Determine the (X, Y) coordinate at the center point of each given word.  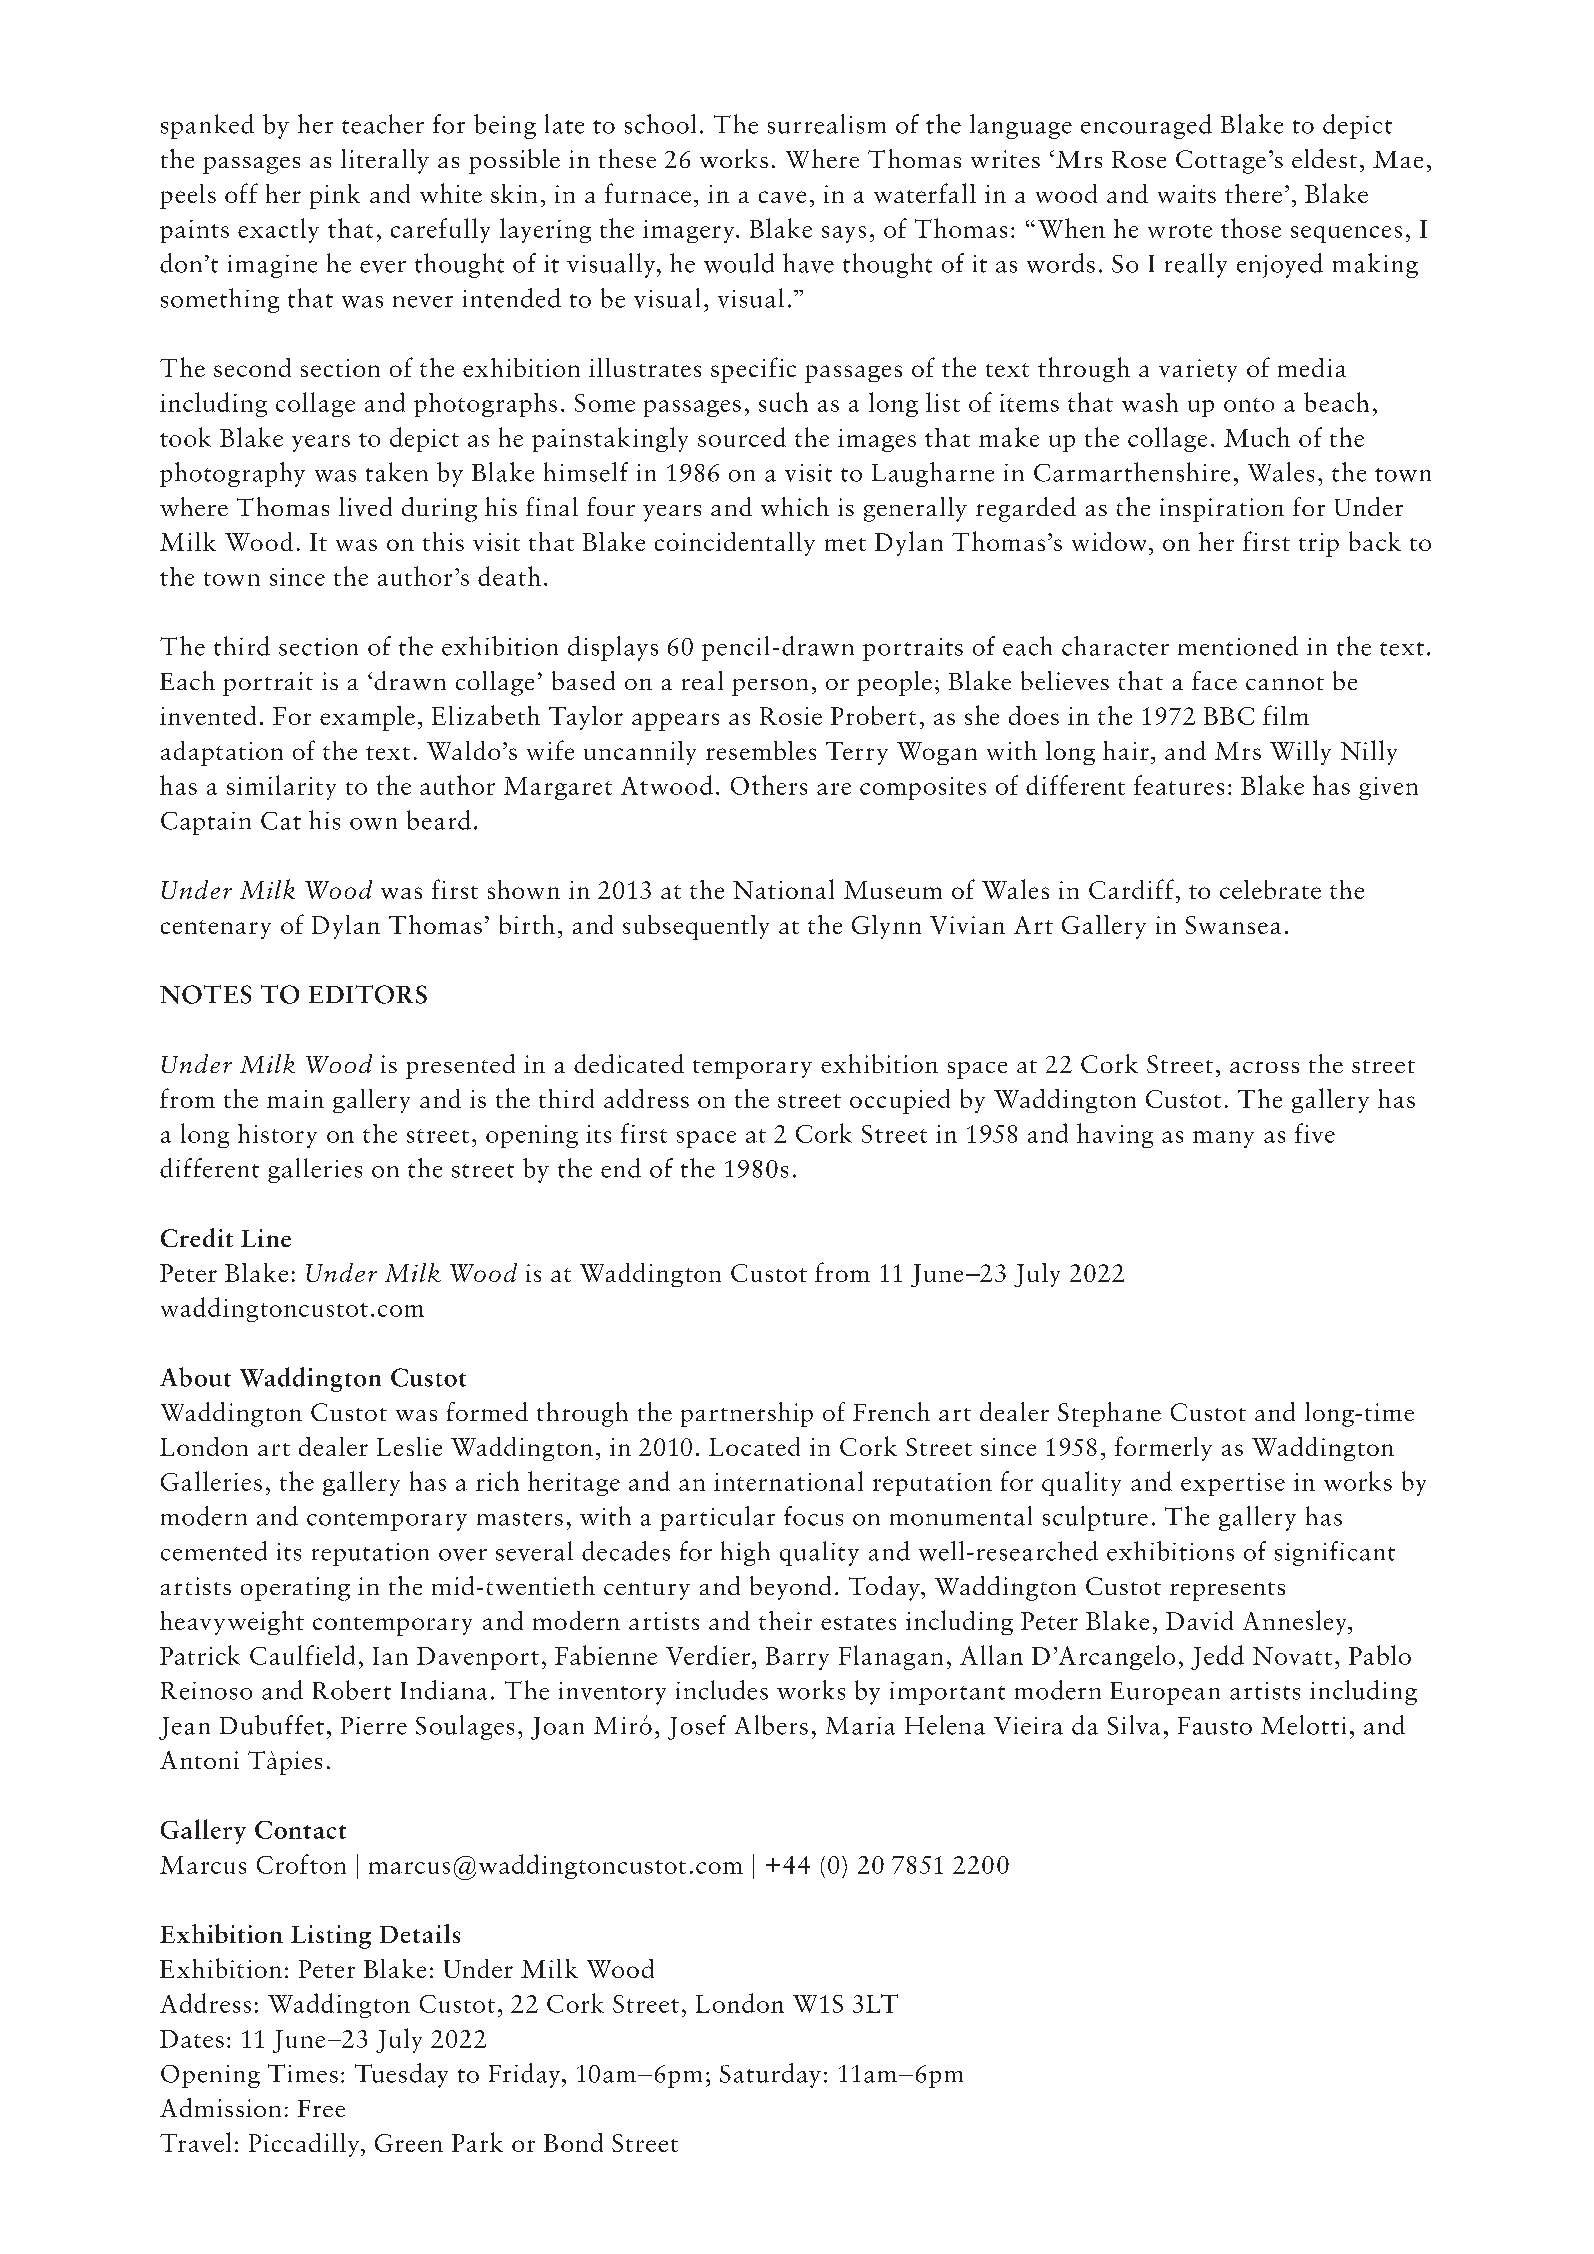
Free (321, 2108)
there (1253, 193)
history (277, 1136)
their (785, 1620)
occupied (900, 1101)
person (770, 687)
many (1223, 1139)
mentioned (1238, 646)
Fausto (1215, 1726)
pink (335, 196)
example (367, 718)
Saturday (770, 2075)
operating (295, 1589)
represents (1227, 1591)
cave (782, 197)
